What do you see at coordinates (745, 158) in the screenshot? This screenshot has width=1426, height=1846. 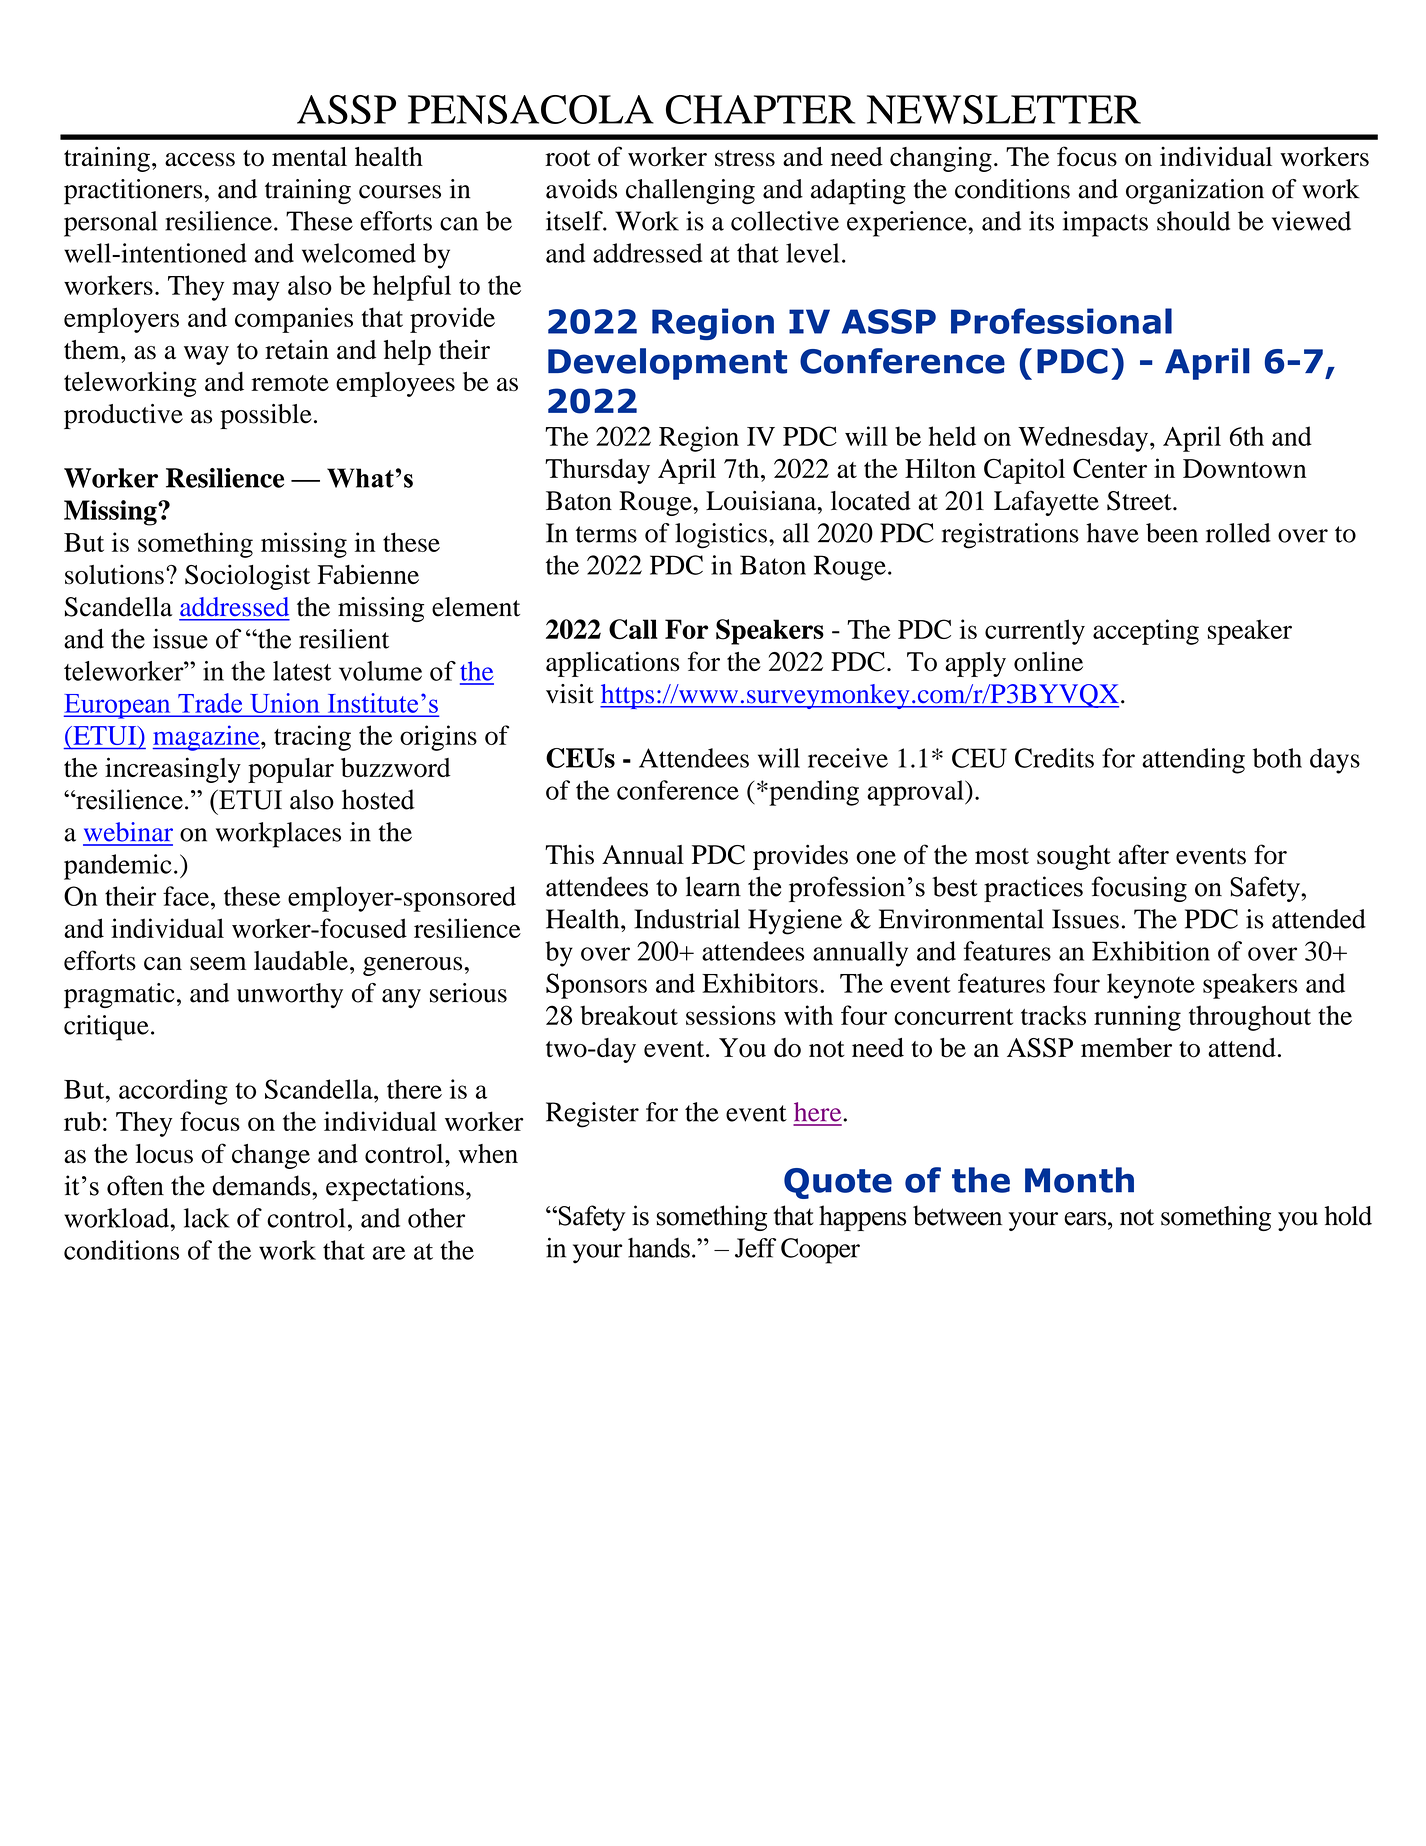 I see `stress` at bounding box center [745, 158].
